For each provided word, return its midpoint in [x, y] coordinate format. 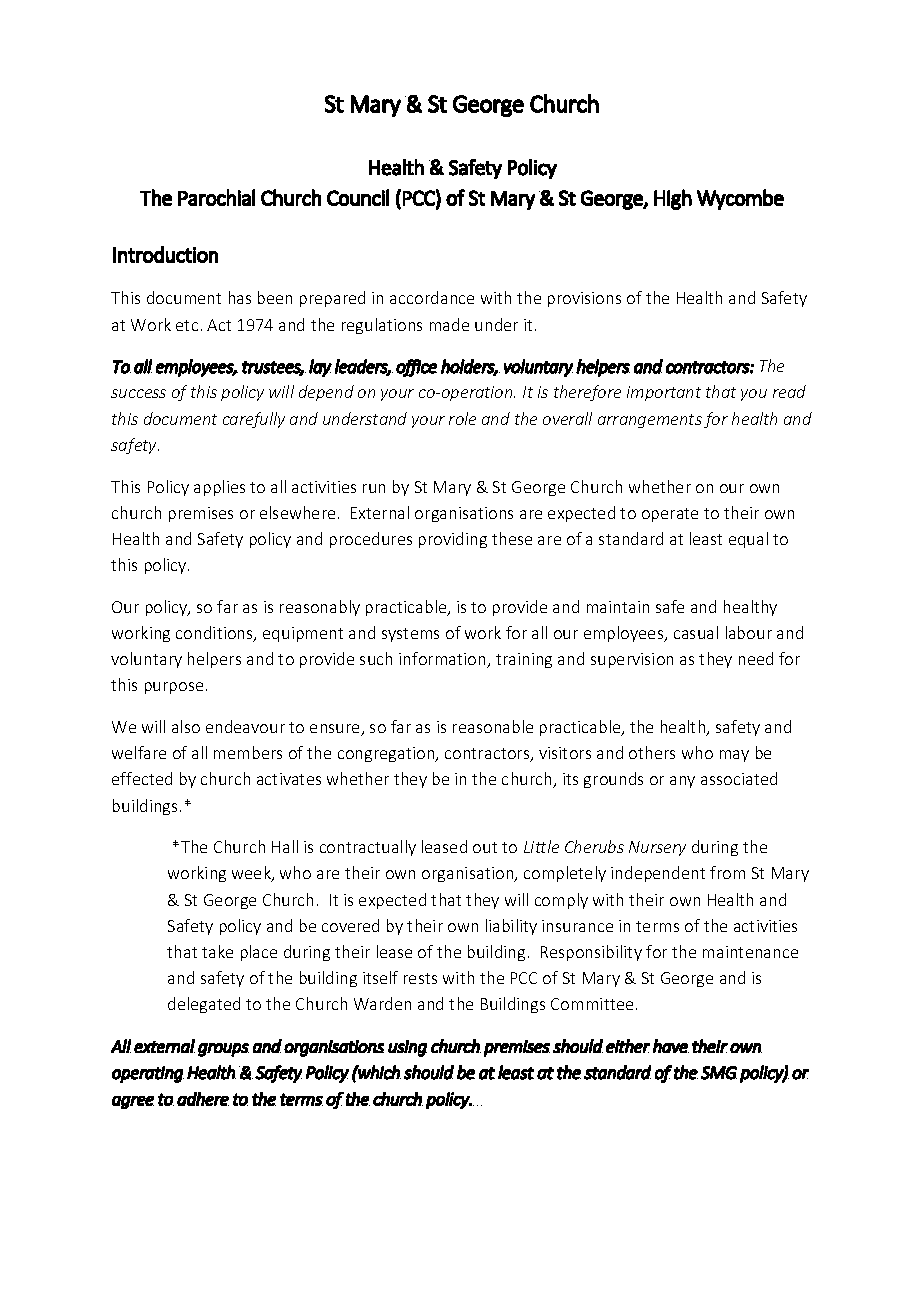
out [485, 847]
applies [219, 488]
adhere [203, 1099]
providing [453, 540]
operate [670, 515]
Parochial [216, 197]
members [248, 752]
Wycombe [740, 199]
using [407, 1048]
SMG [719, 1073]
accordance [432, 297]
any [682, 782]
